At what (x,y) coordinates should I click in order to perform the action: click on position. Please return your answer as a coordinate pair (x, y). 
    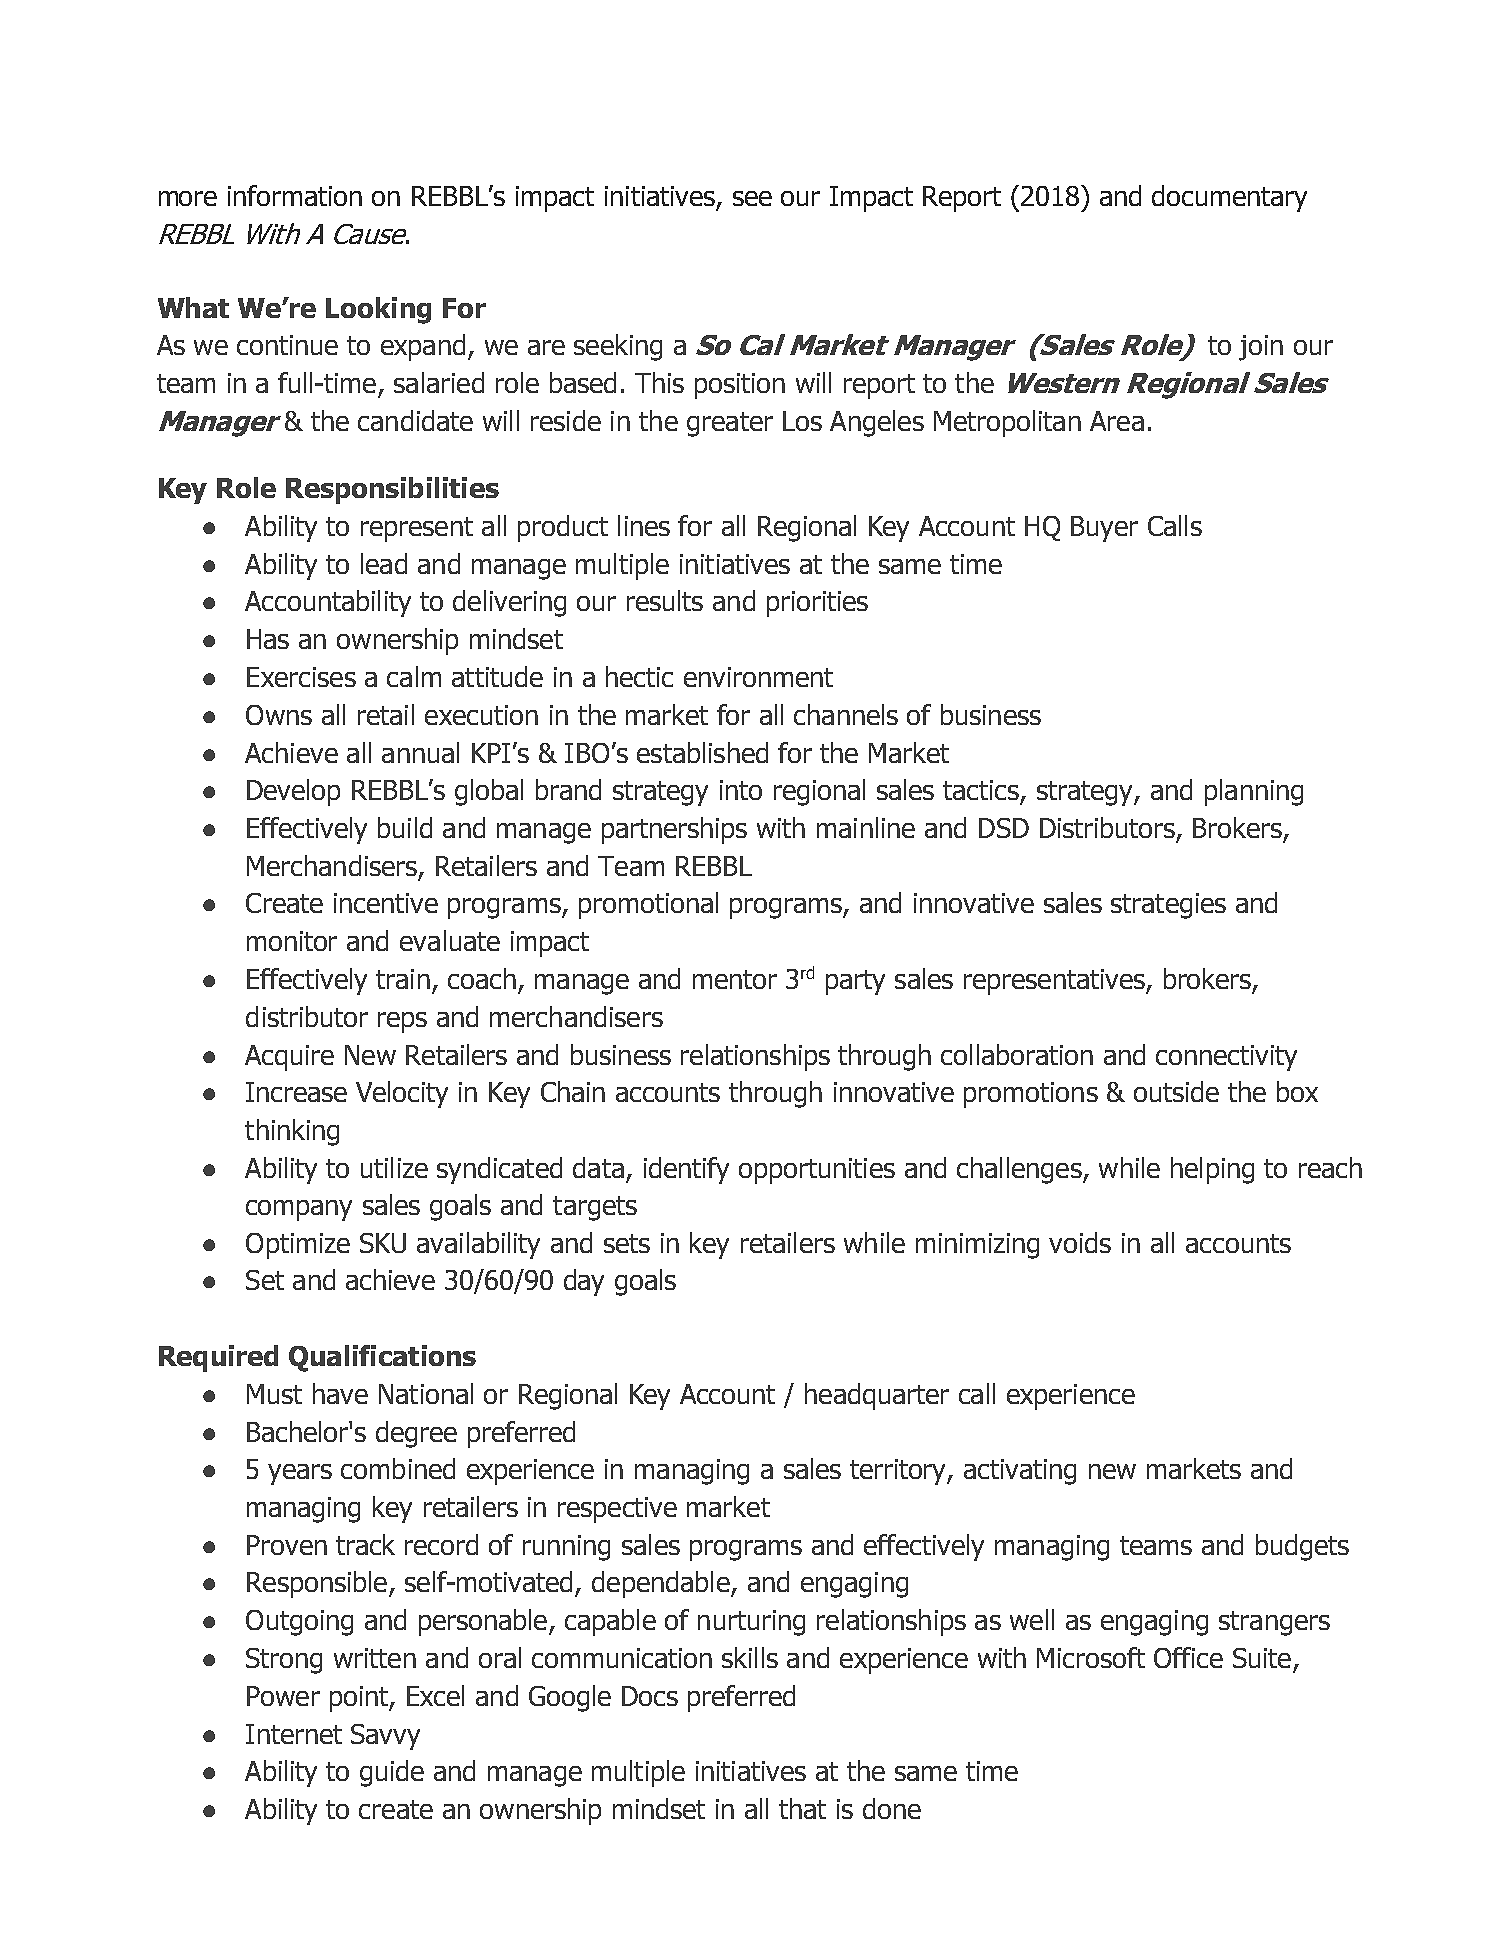
    Looking at the image, I should click on (740, 386).
